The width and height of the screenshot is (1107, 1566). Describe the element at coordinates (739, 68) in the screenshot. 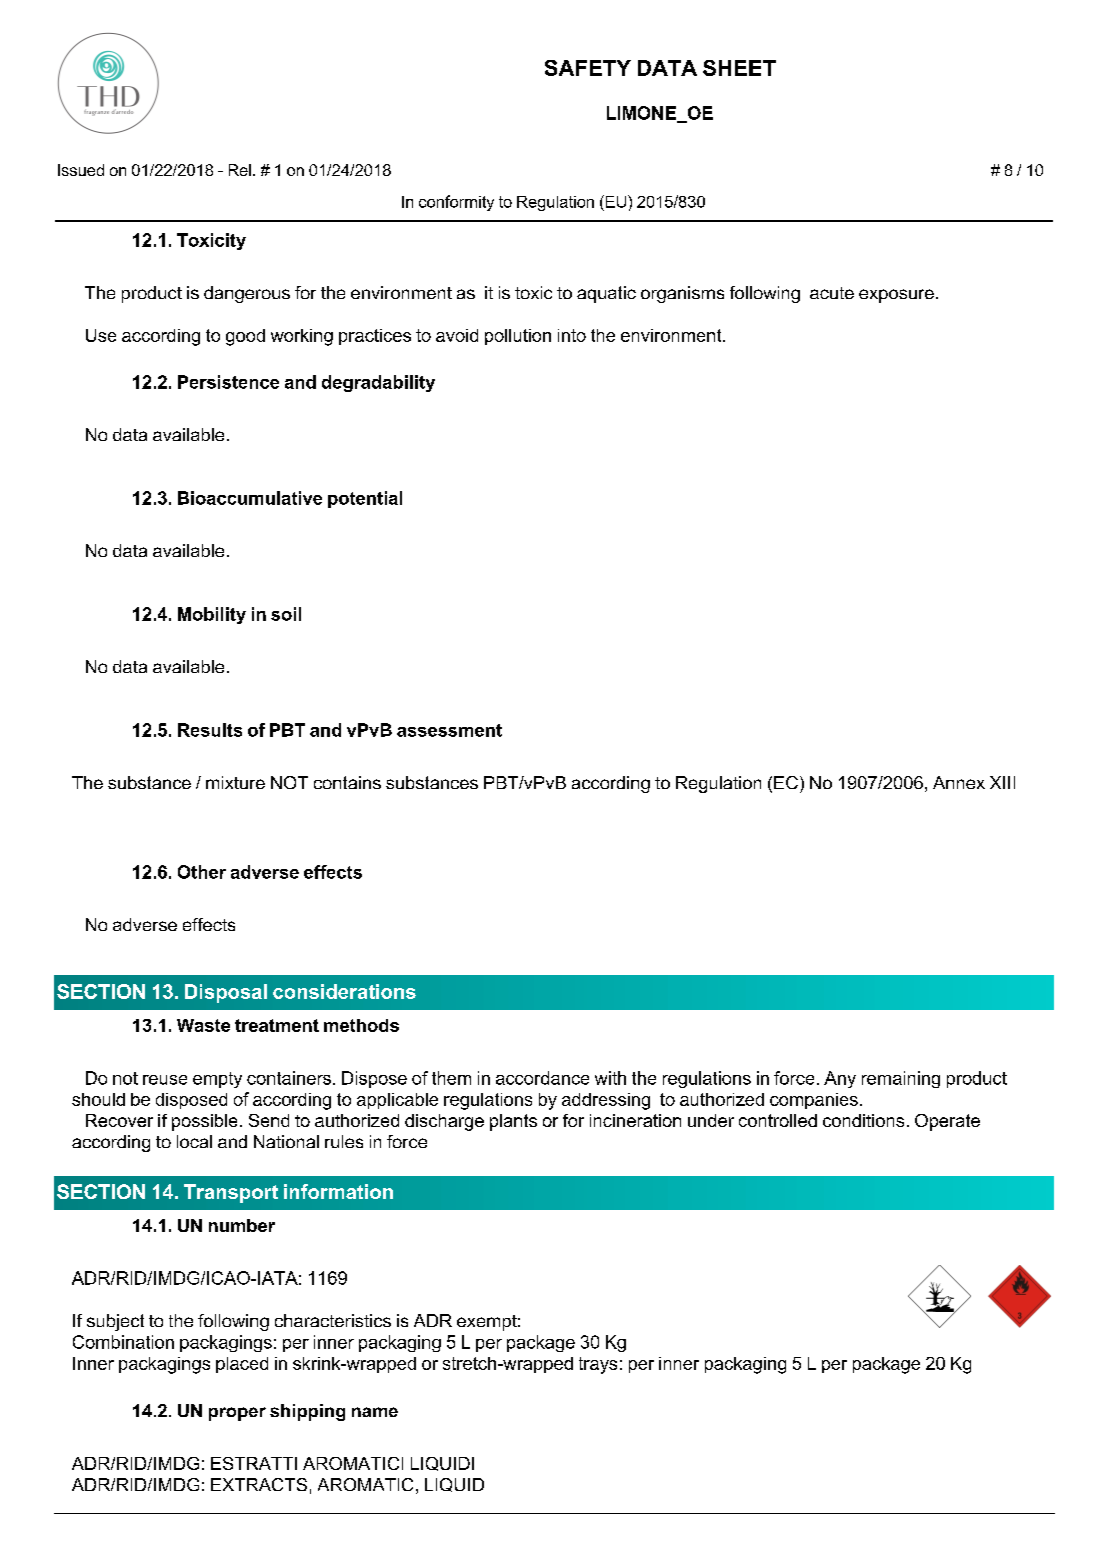

I see `SHEET` at that location.
